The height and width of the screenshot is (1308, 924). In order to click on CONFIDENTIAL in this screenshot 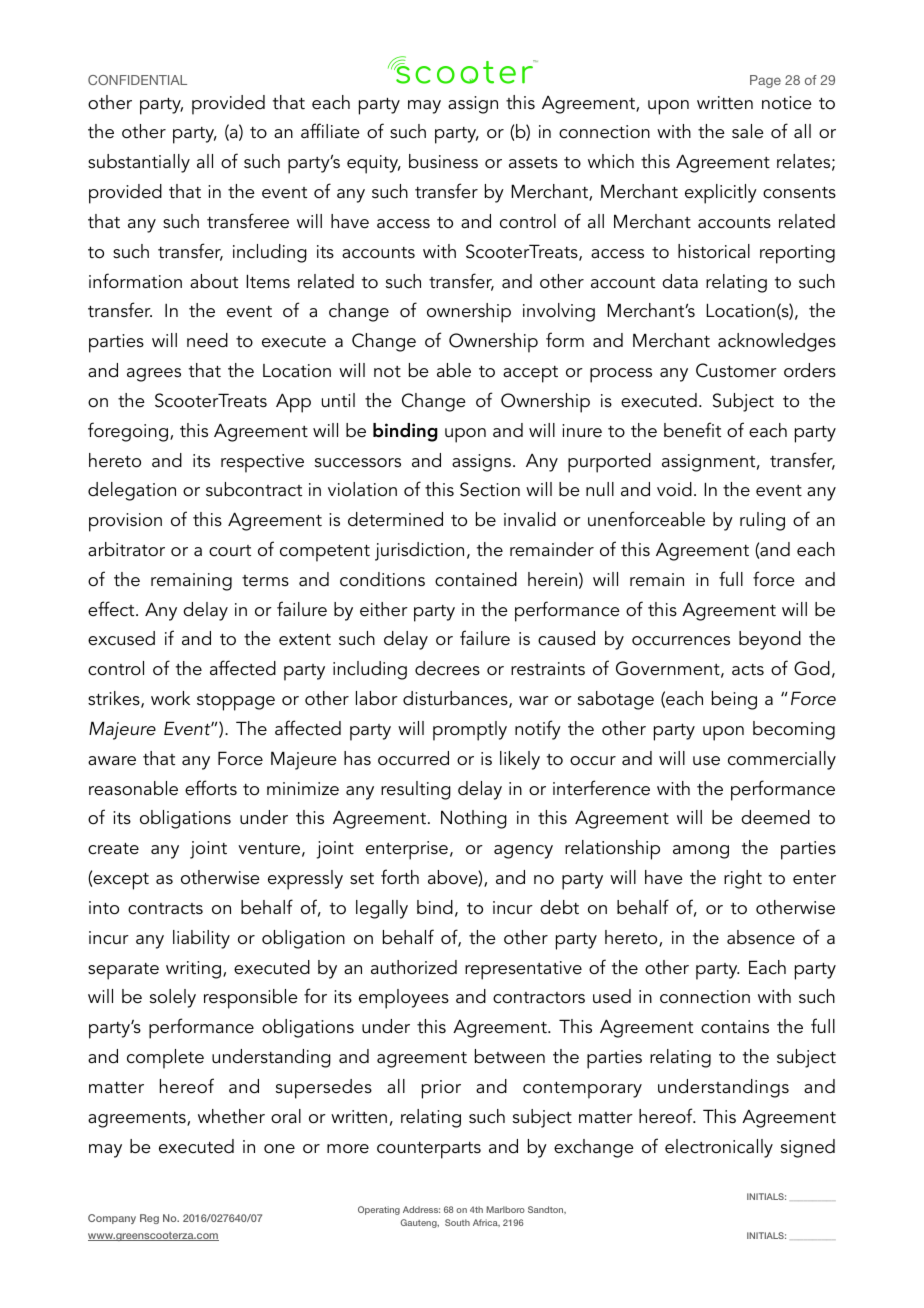, I will do `click(137, 80)`.
